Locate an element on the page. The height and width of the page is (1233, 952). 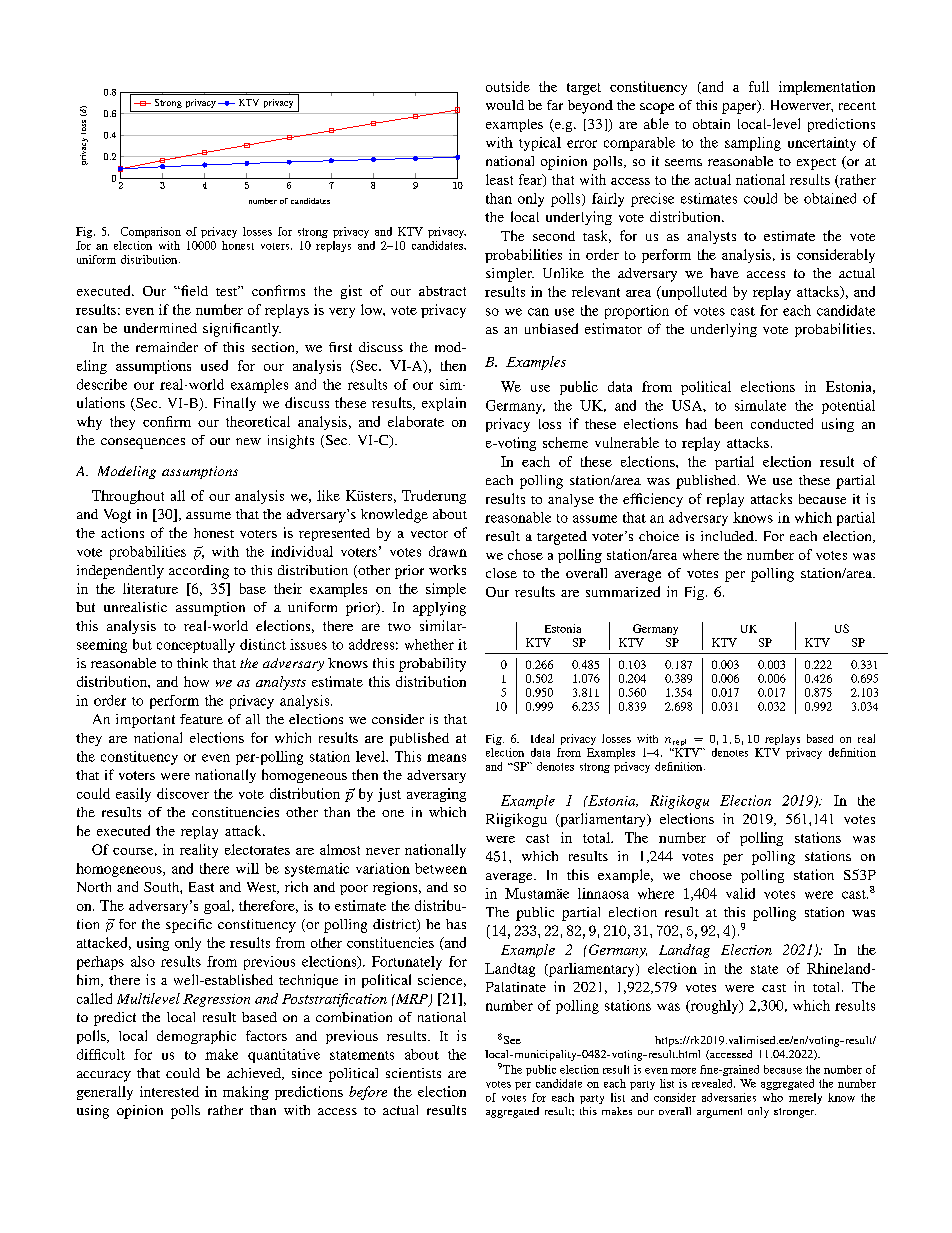
have is located at coordinates (724, 273).
